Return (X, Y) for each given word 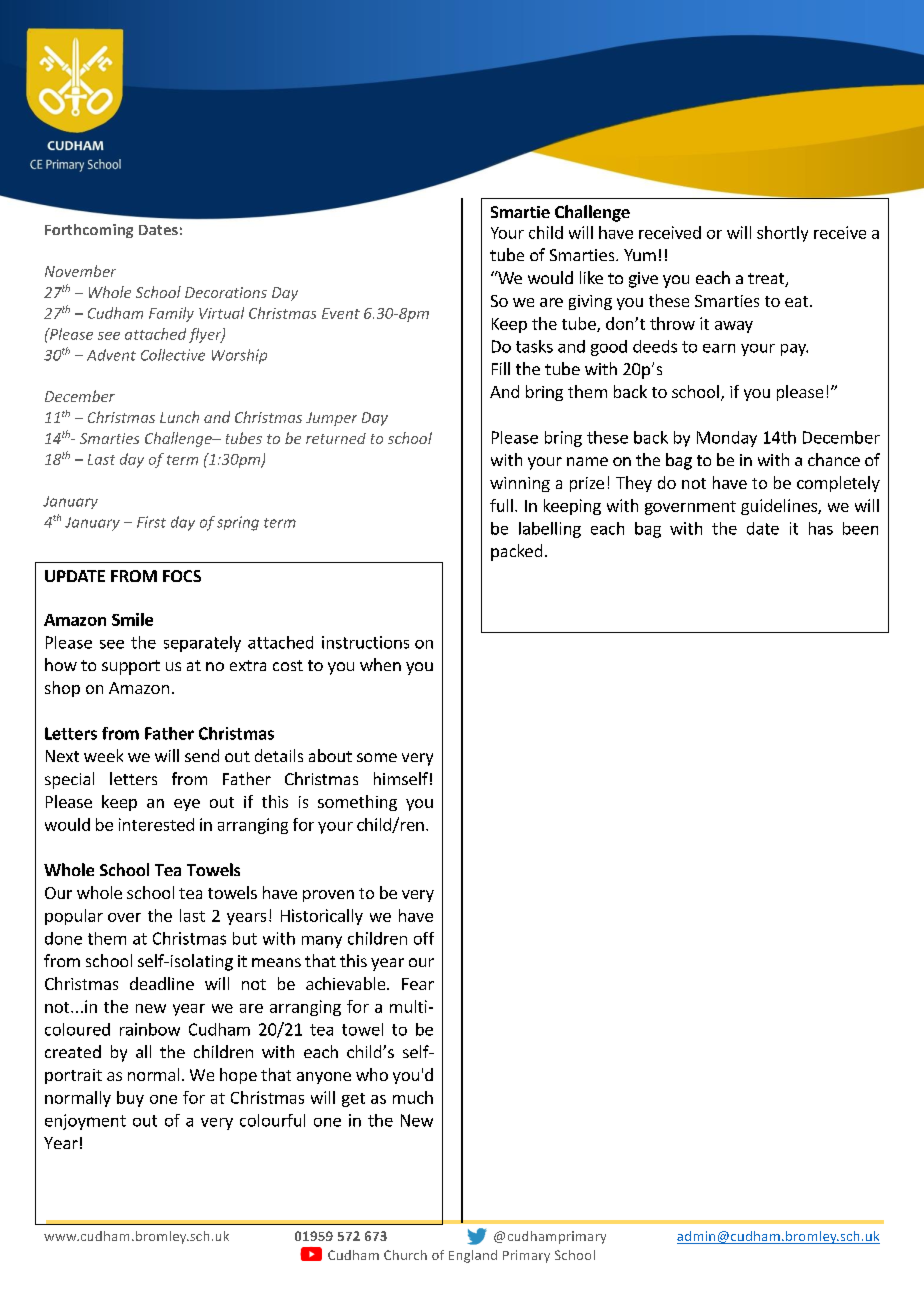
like (591, 277)
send (202, 755)
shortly (782, 234)
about (330, 755)
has (821, 528)
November (80, 271)
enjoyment (85, 1122)
